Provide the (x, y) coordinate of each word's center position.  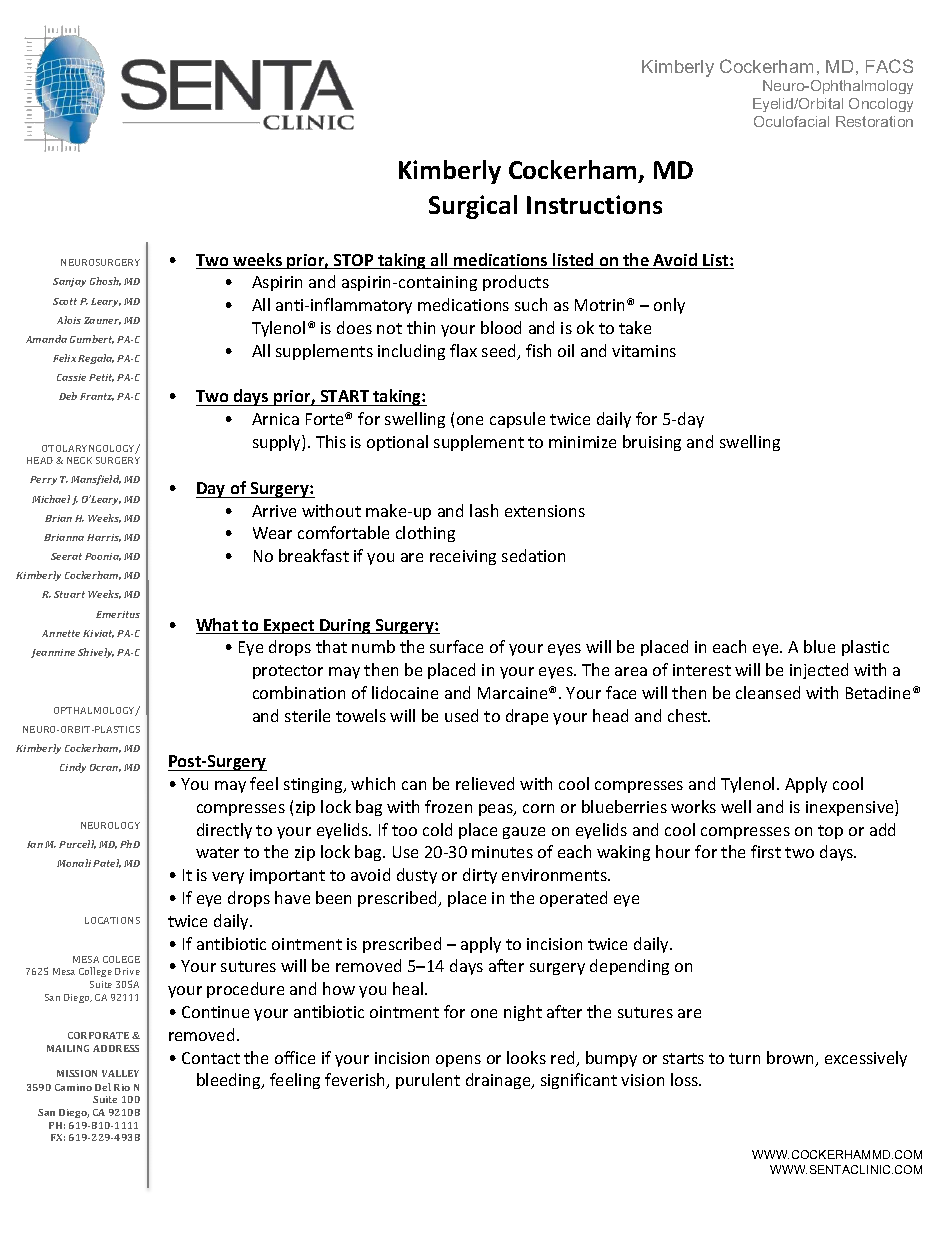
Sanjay (69, 282)
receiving (463, 557)
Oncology (881, 105)
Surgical (473, 207)
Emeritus (118, 614)
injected (819, 671)
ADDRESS (116, 1048)
